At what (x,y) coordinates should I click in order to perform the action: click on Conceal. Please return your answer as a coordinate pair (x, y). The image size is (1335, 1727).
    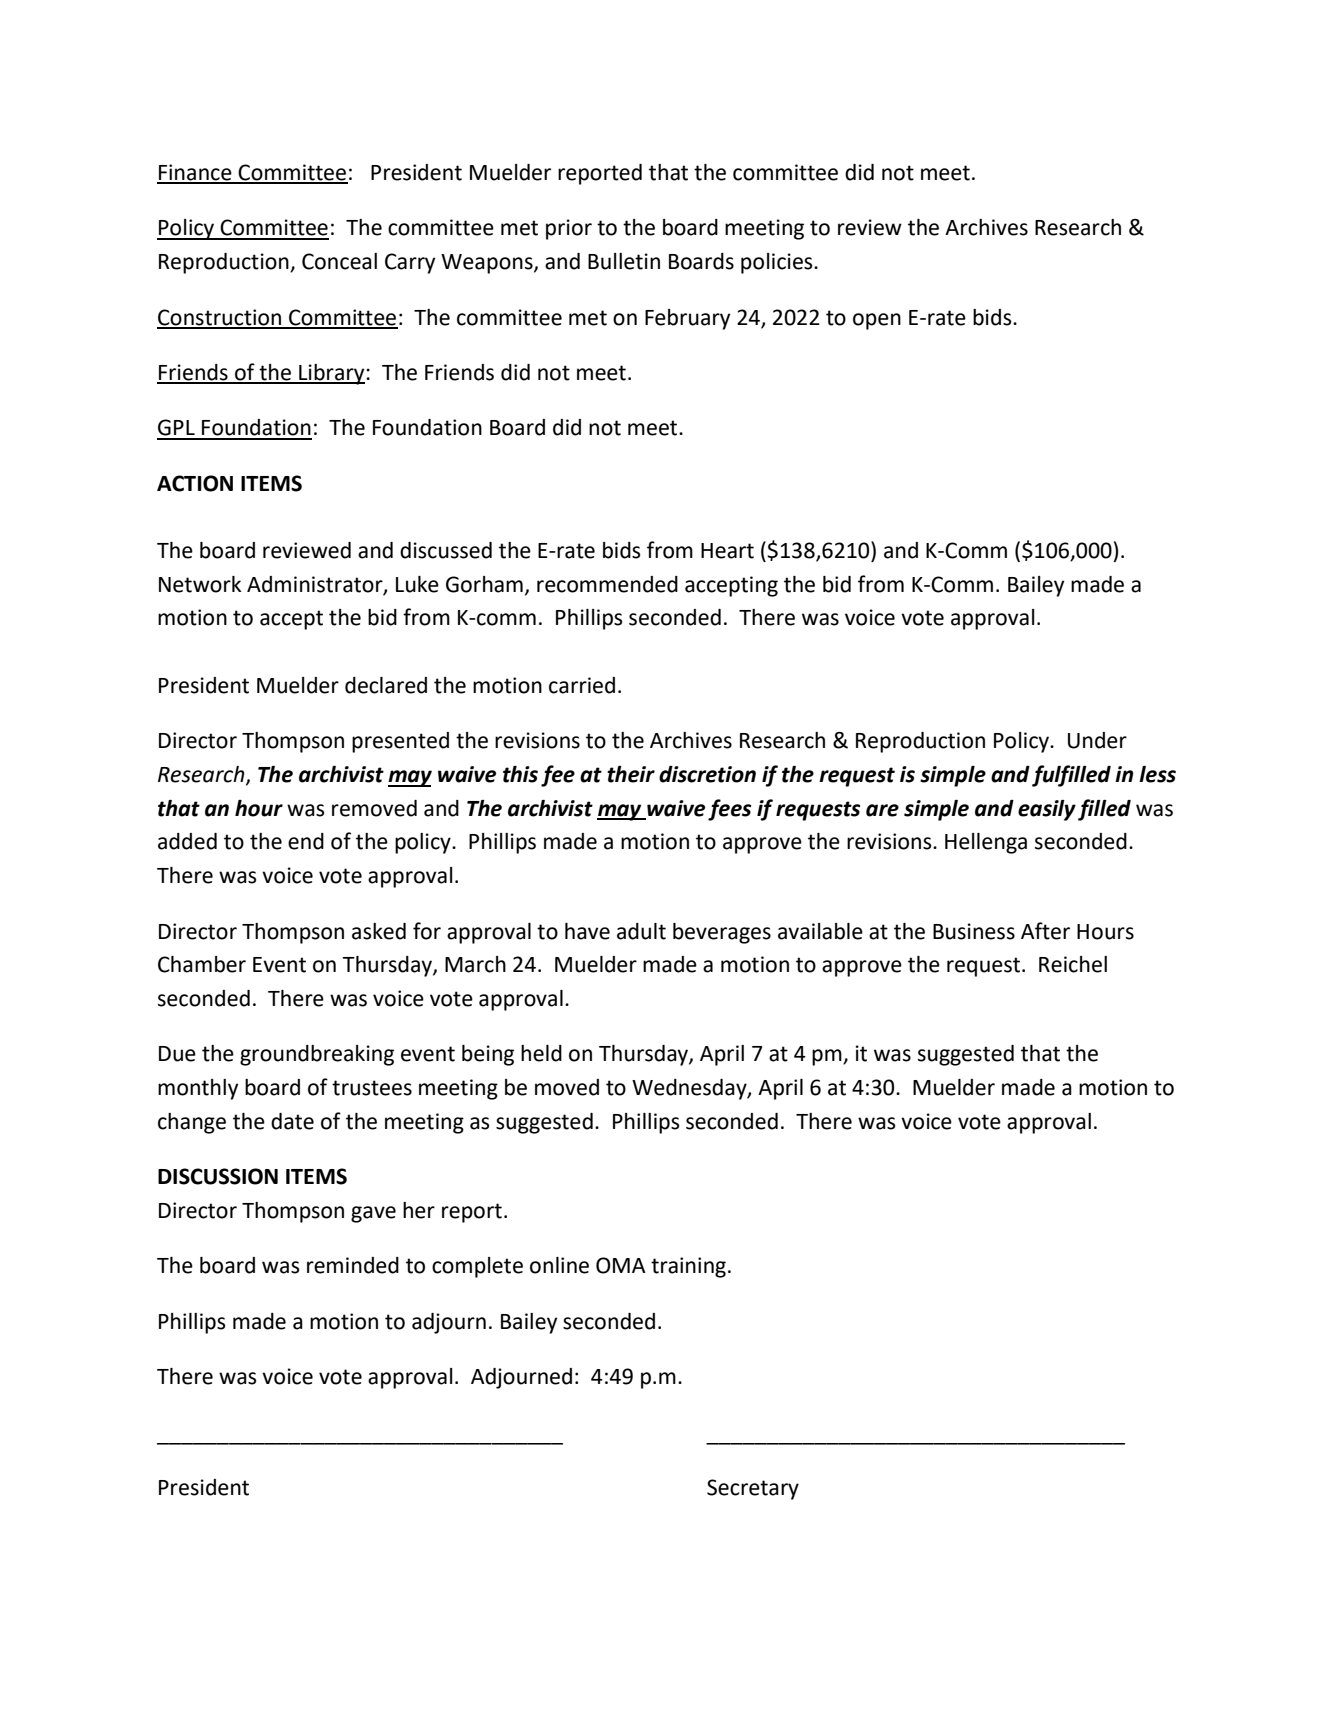
    Looking at the image, I should click on (339, 261).
